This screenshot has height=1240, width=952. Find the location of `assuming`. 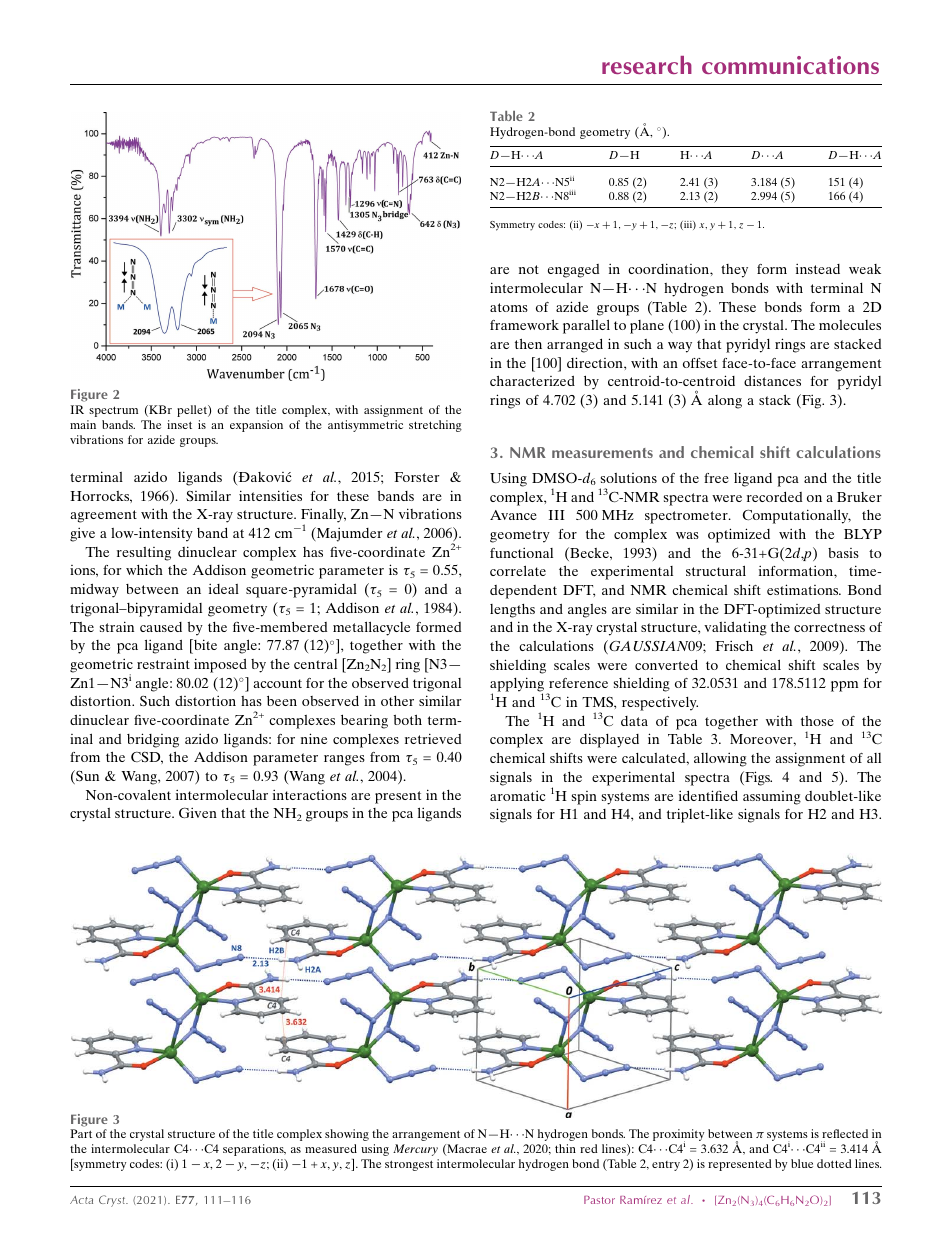

assuming is located at coordinates (772, 798).
